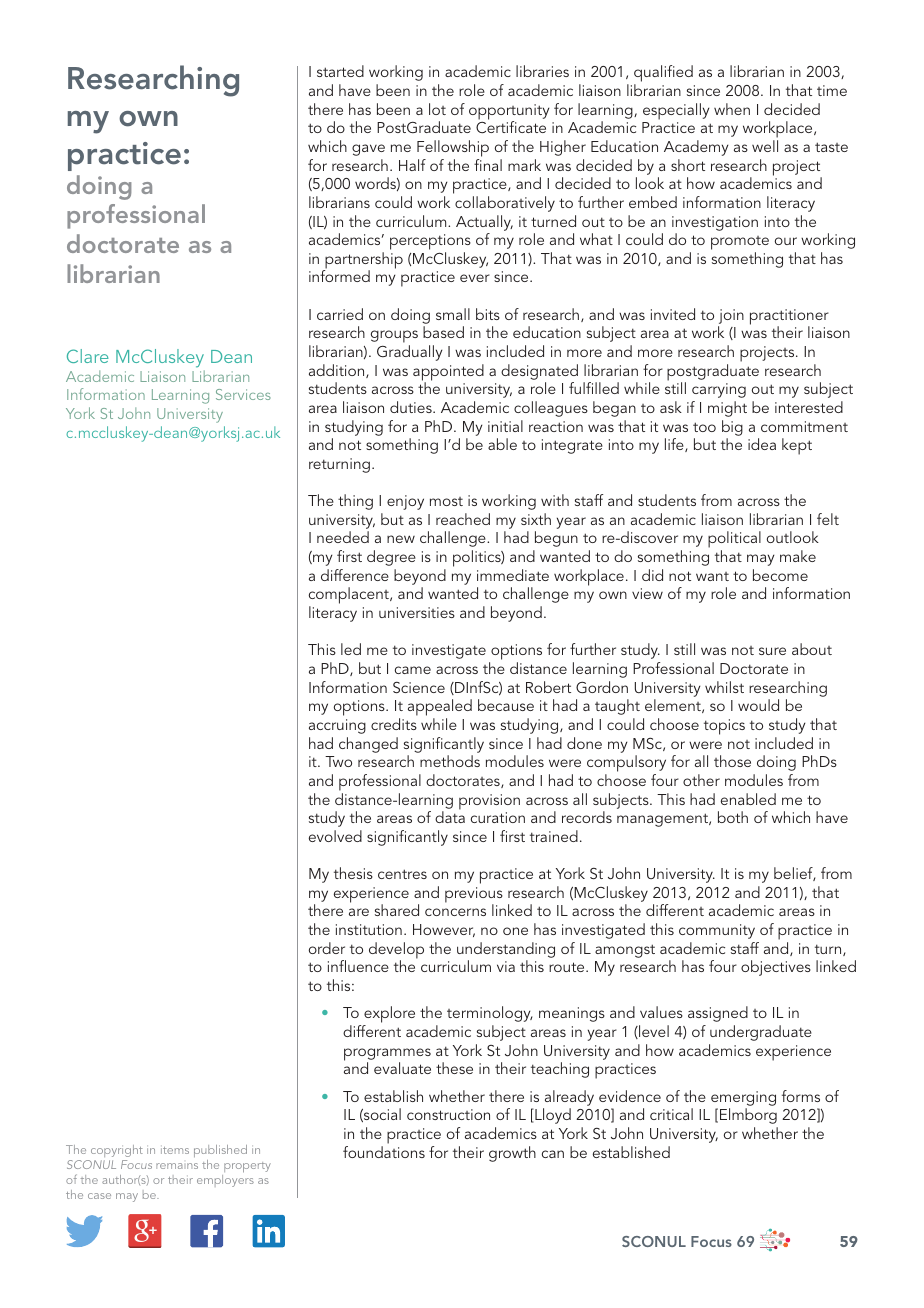 The width and height of the image is (924, 1308). What do you see at coordinates (512, 1154) in the image?
I see `growth` at bounding box center [512, 1154].
